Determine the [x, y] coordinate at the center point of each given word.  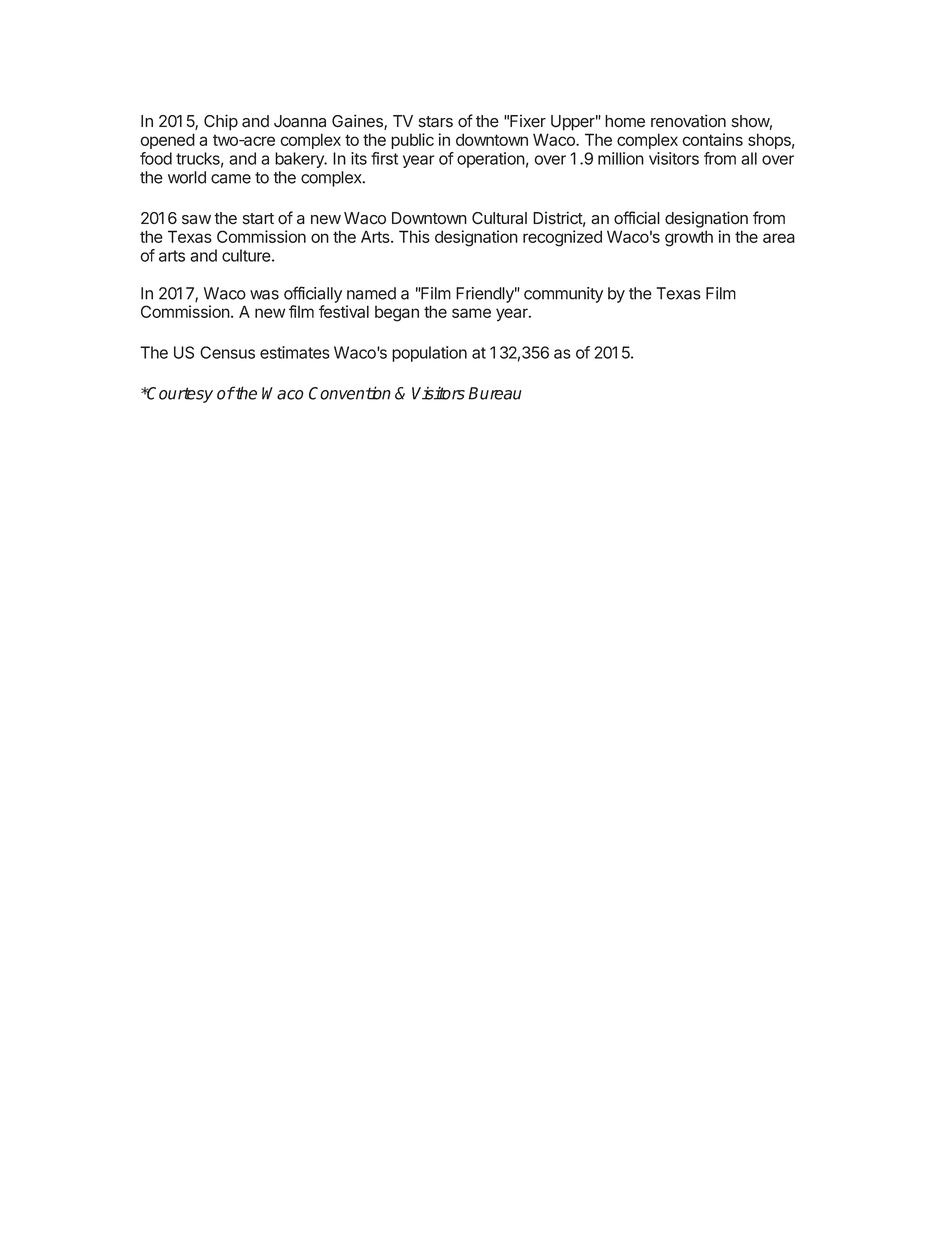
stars [436, 122]
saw [196, 220]
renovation [688, 121]
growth [689, 238]
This [414, 236]
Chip [221, 122]
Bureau [494, 393]
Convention [350, 393]
